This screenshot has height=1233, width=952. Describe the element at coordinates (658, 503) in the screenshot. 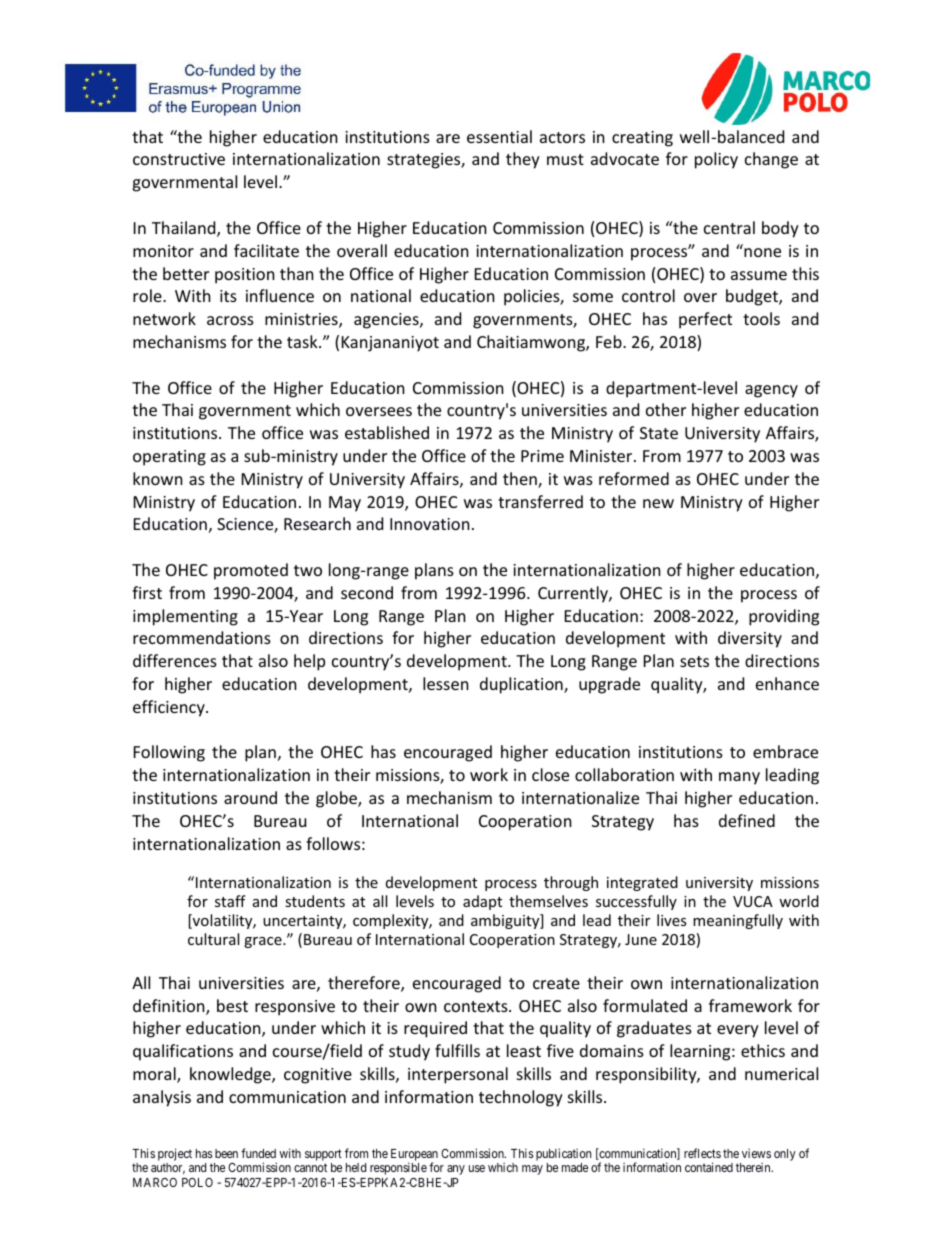

I see `new` at that location.
